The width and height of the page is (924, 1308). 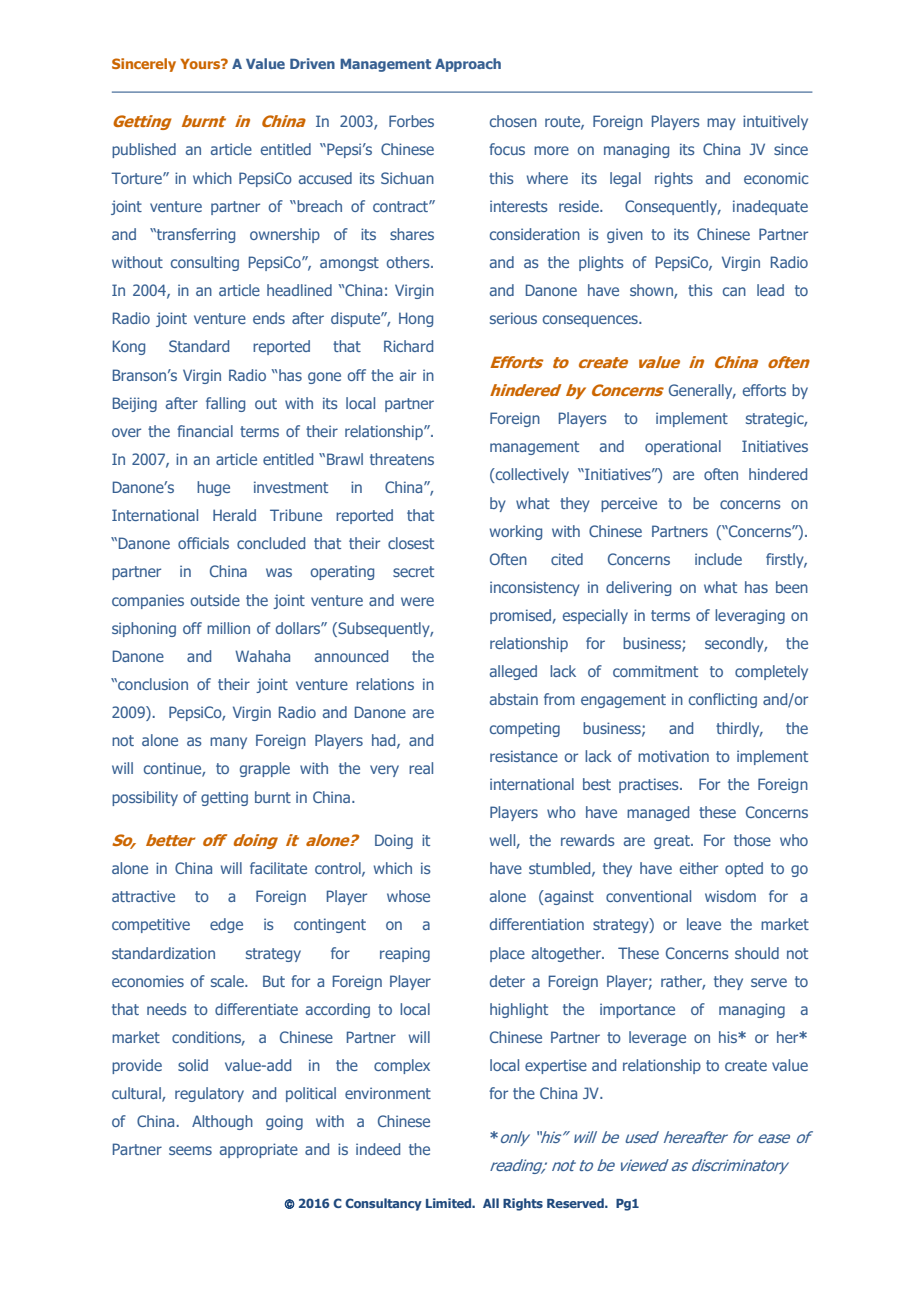 I want to click on leveraging, so click(x=750, y=616).
